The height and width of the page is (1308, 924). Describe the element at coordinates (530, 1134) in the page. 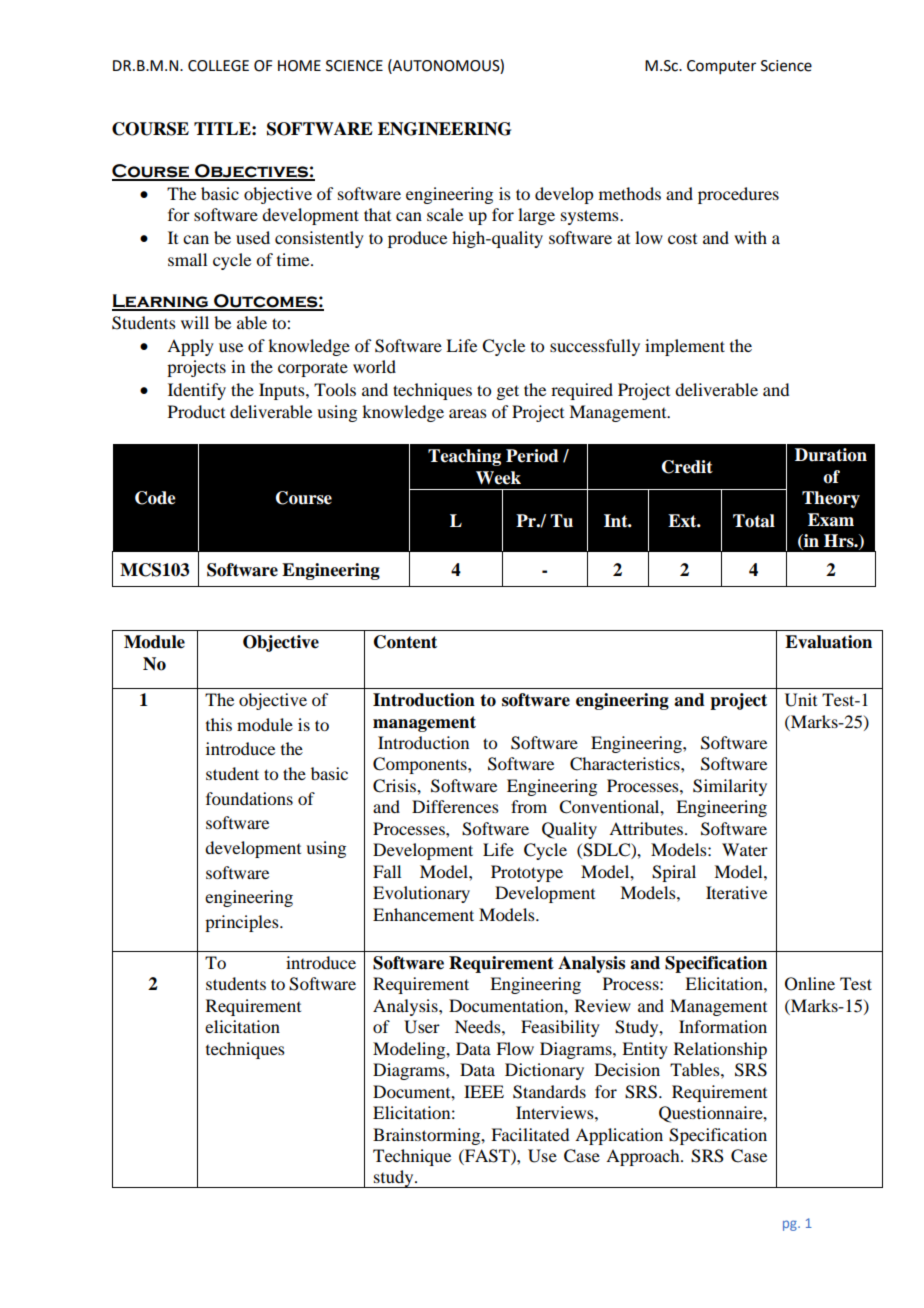

I see `Facilitated` at that location.
